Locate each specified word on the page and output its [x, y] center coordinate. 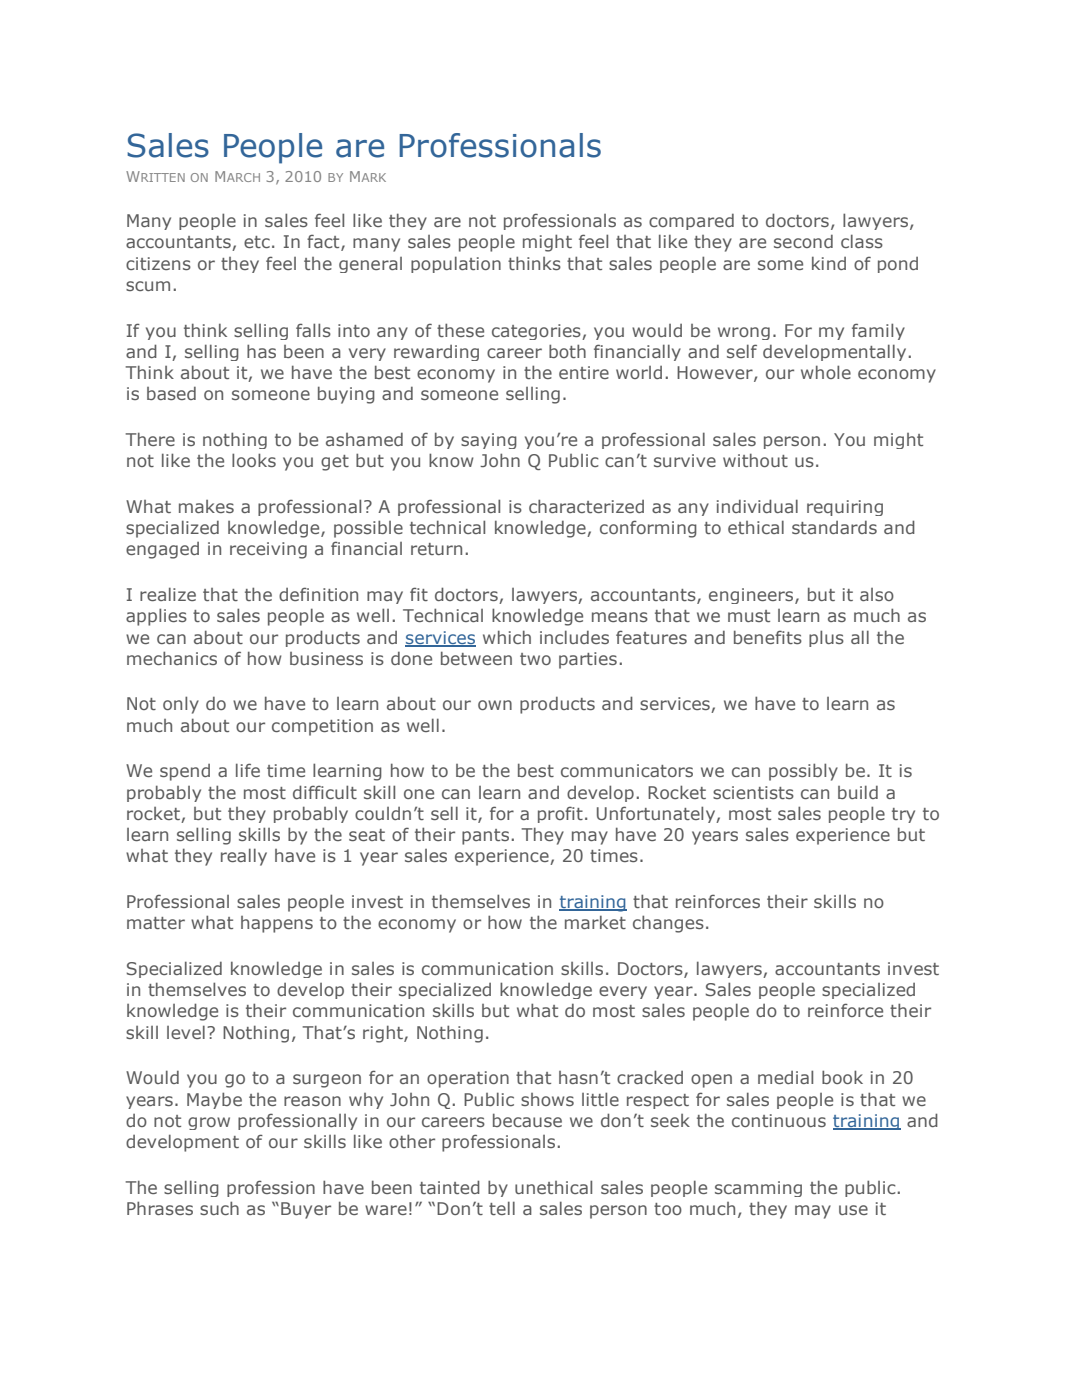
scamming [758, 1189]
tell [502, 1208]
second [803, 241]
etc [257, 242]
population [456, 264]
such [219, 1208]
